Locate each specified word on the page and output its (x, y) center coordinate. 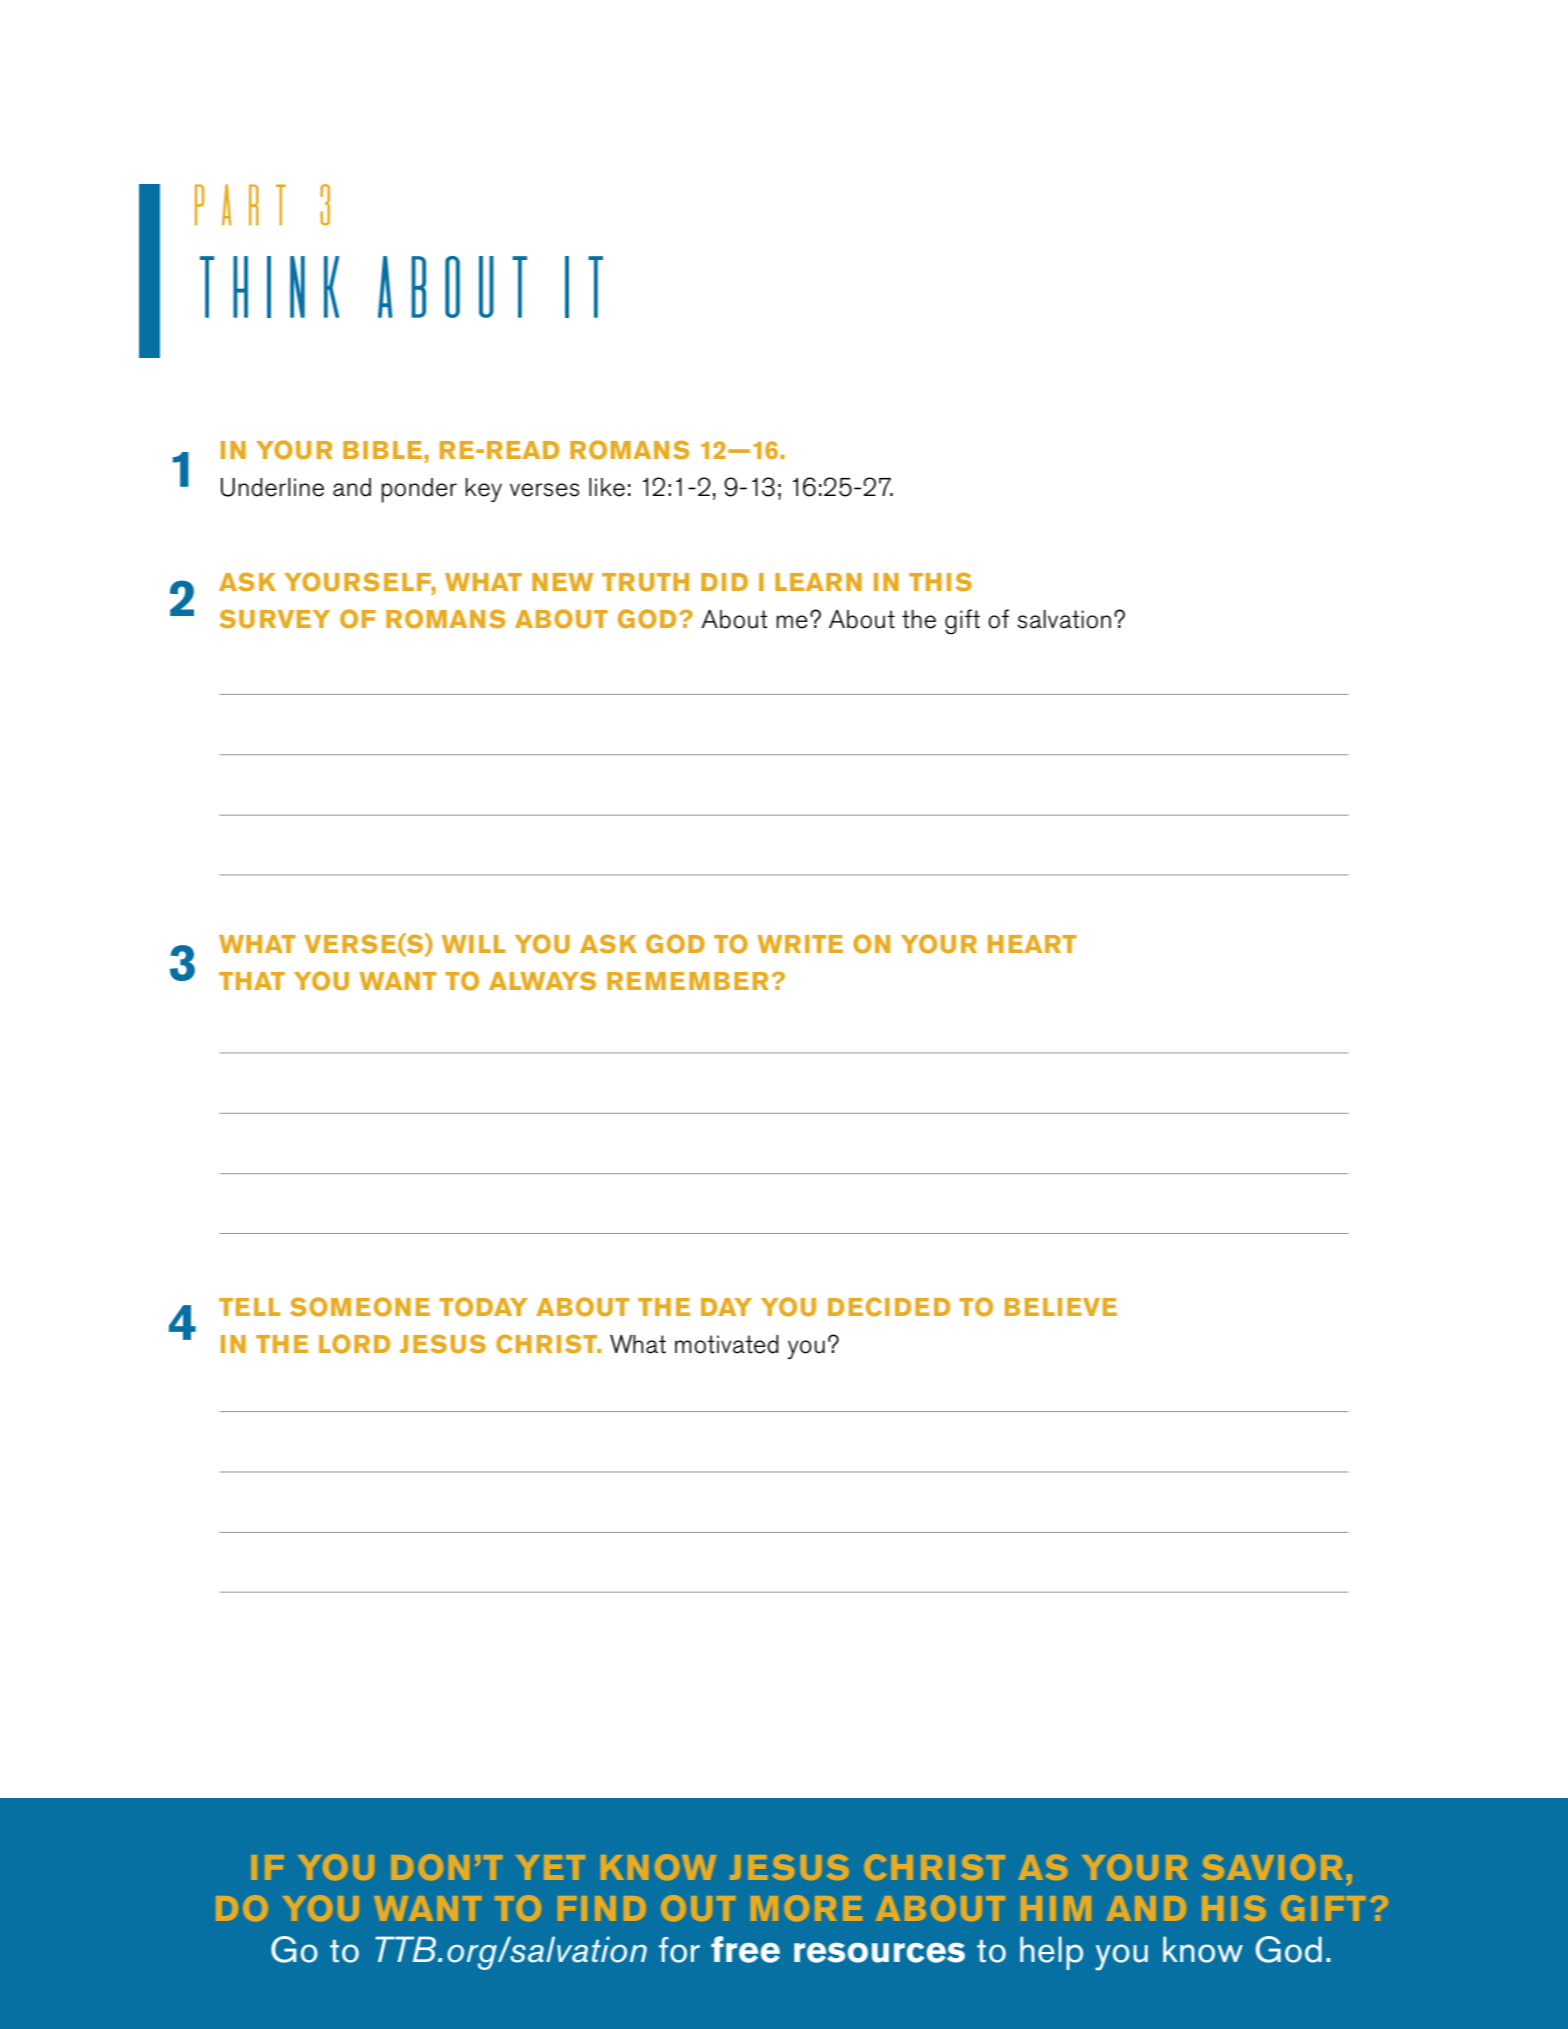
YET (550, 1867)
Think (270, 287)
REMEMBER (688, 981)
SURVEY (275, 618)
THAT (252, 981)
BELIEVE (1061, 1307)
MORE (806, 1908)
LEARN (818, 582)
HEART (1032, 944)
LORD (354, 1344)
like (607, 487)
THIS (940, 581)
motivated (727, 1344)
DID (724, 582)
